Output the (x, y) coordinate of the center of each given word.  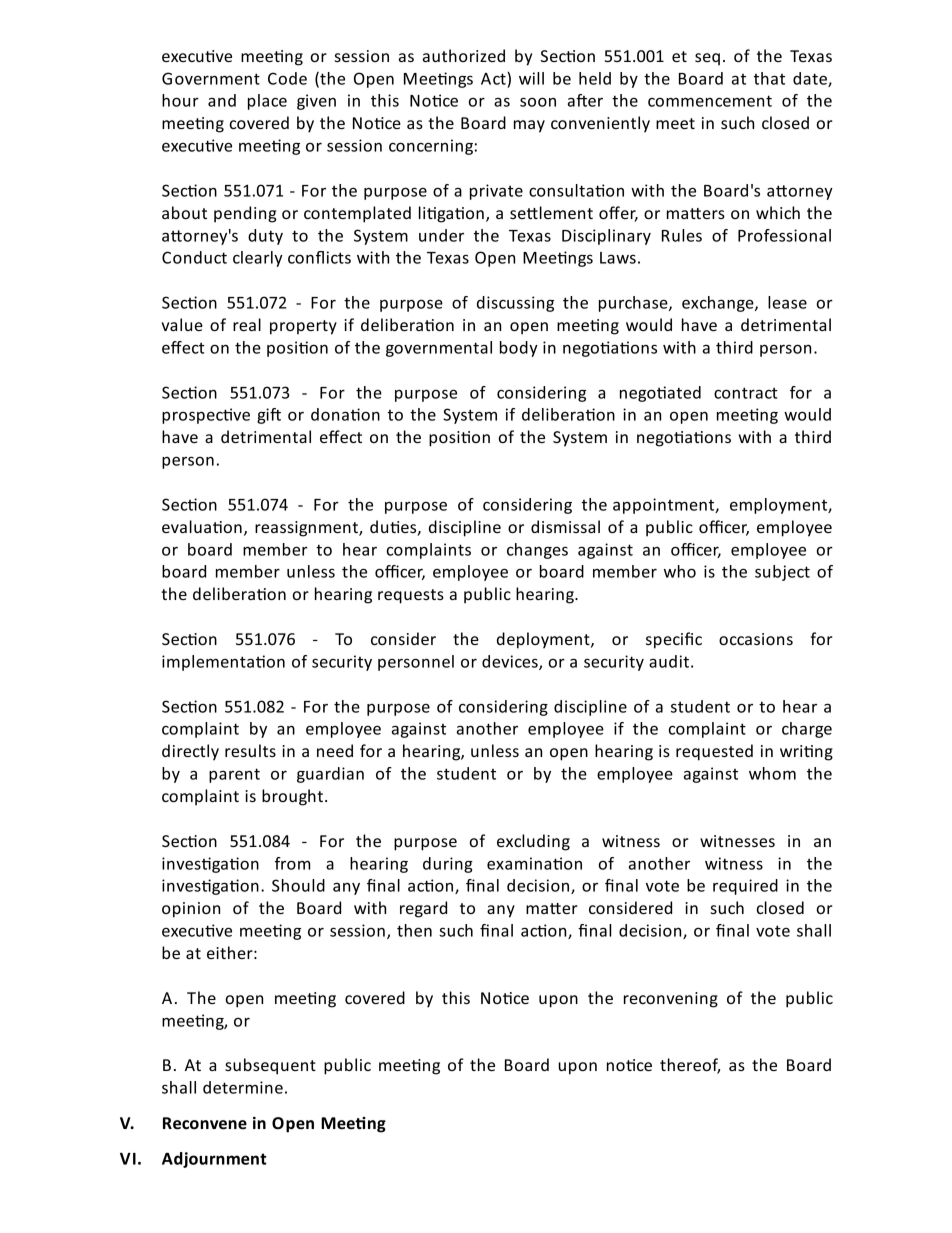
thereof (690, 1066)
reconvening (671, 1000)
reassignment (307, 529)
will (531, 78)
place (267, 102)
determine (243, 1087)
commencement (710, 101)
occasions (756, 639)
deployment (544, 640)
